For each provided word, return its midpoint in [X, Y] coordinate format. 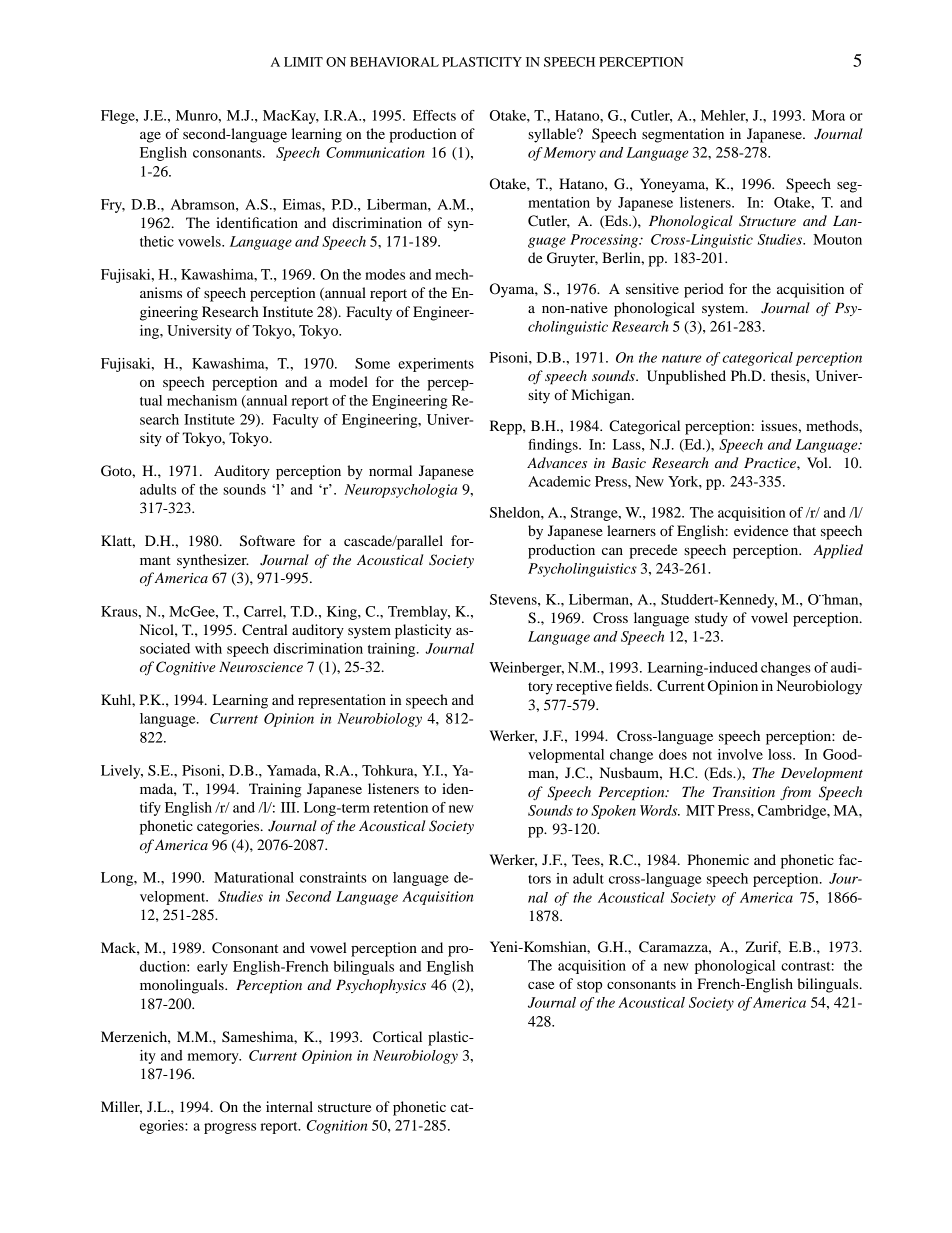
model [348, 381]
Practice [771, 463]
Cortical [397, 1037]
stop [589, 986]
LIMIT [303, 62]
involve [740, 754]
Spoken [613, 812]
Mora [828, 115]
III [289, 807]
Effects [434, 115]
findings [554, 446]
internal [289, 1106]
